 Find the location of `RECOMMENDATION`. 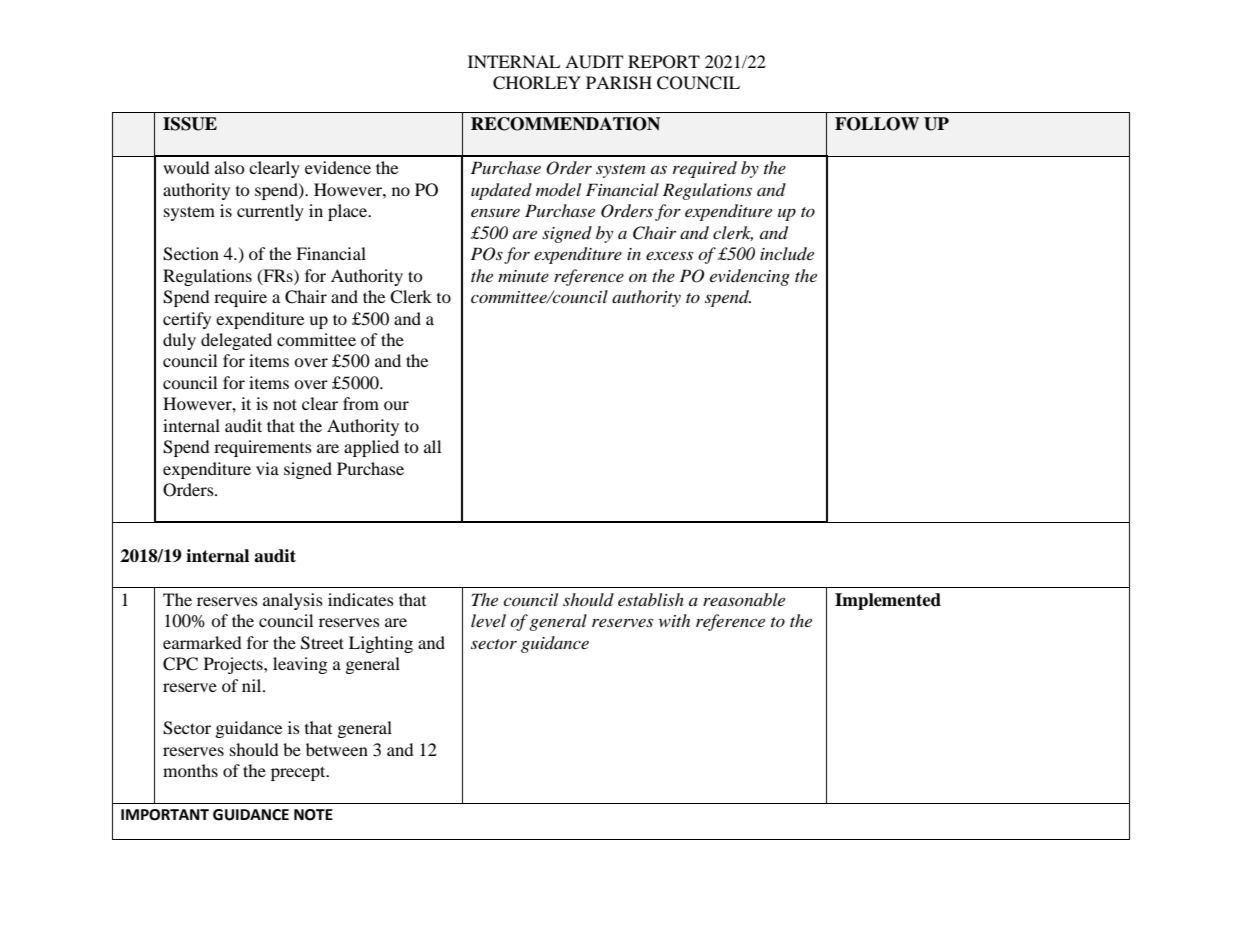

RECOMMENDATION is located at coordinates (565, 124).
